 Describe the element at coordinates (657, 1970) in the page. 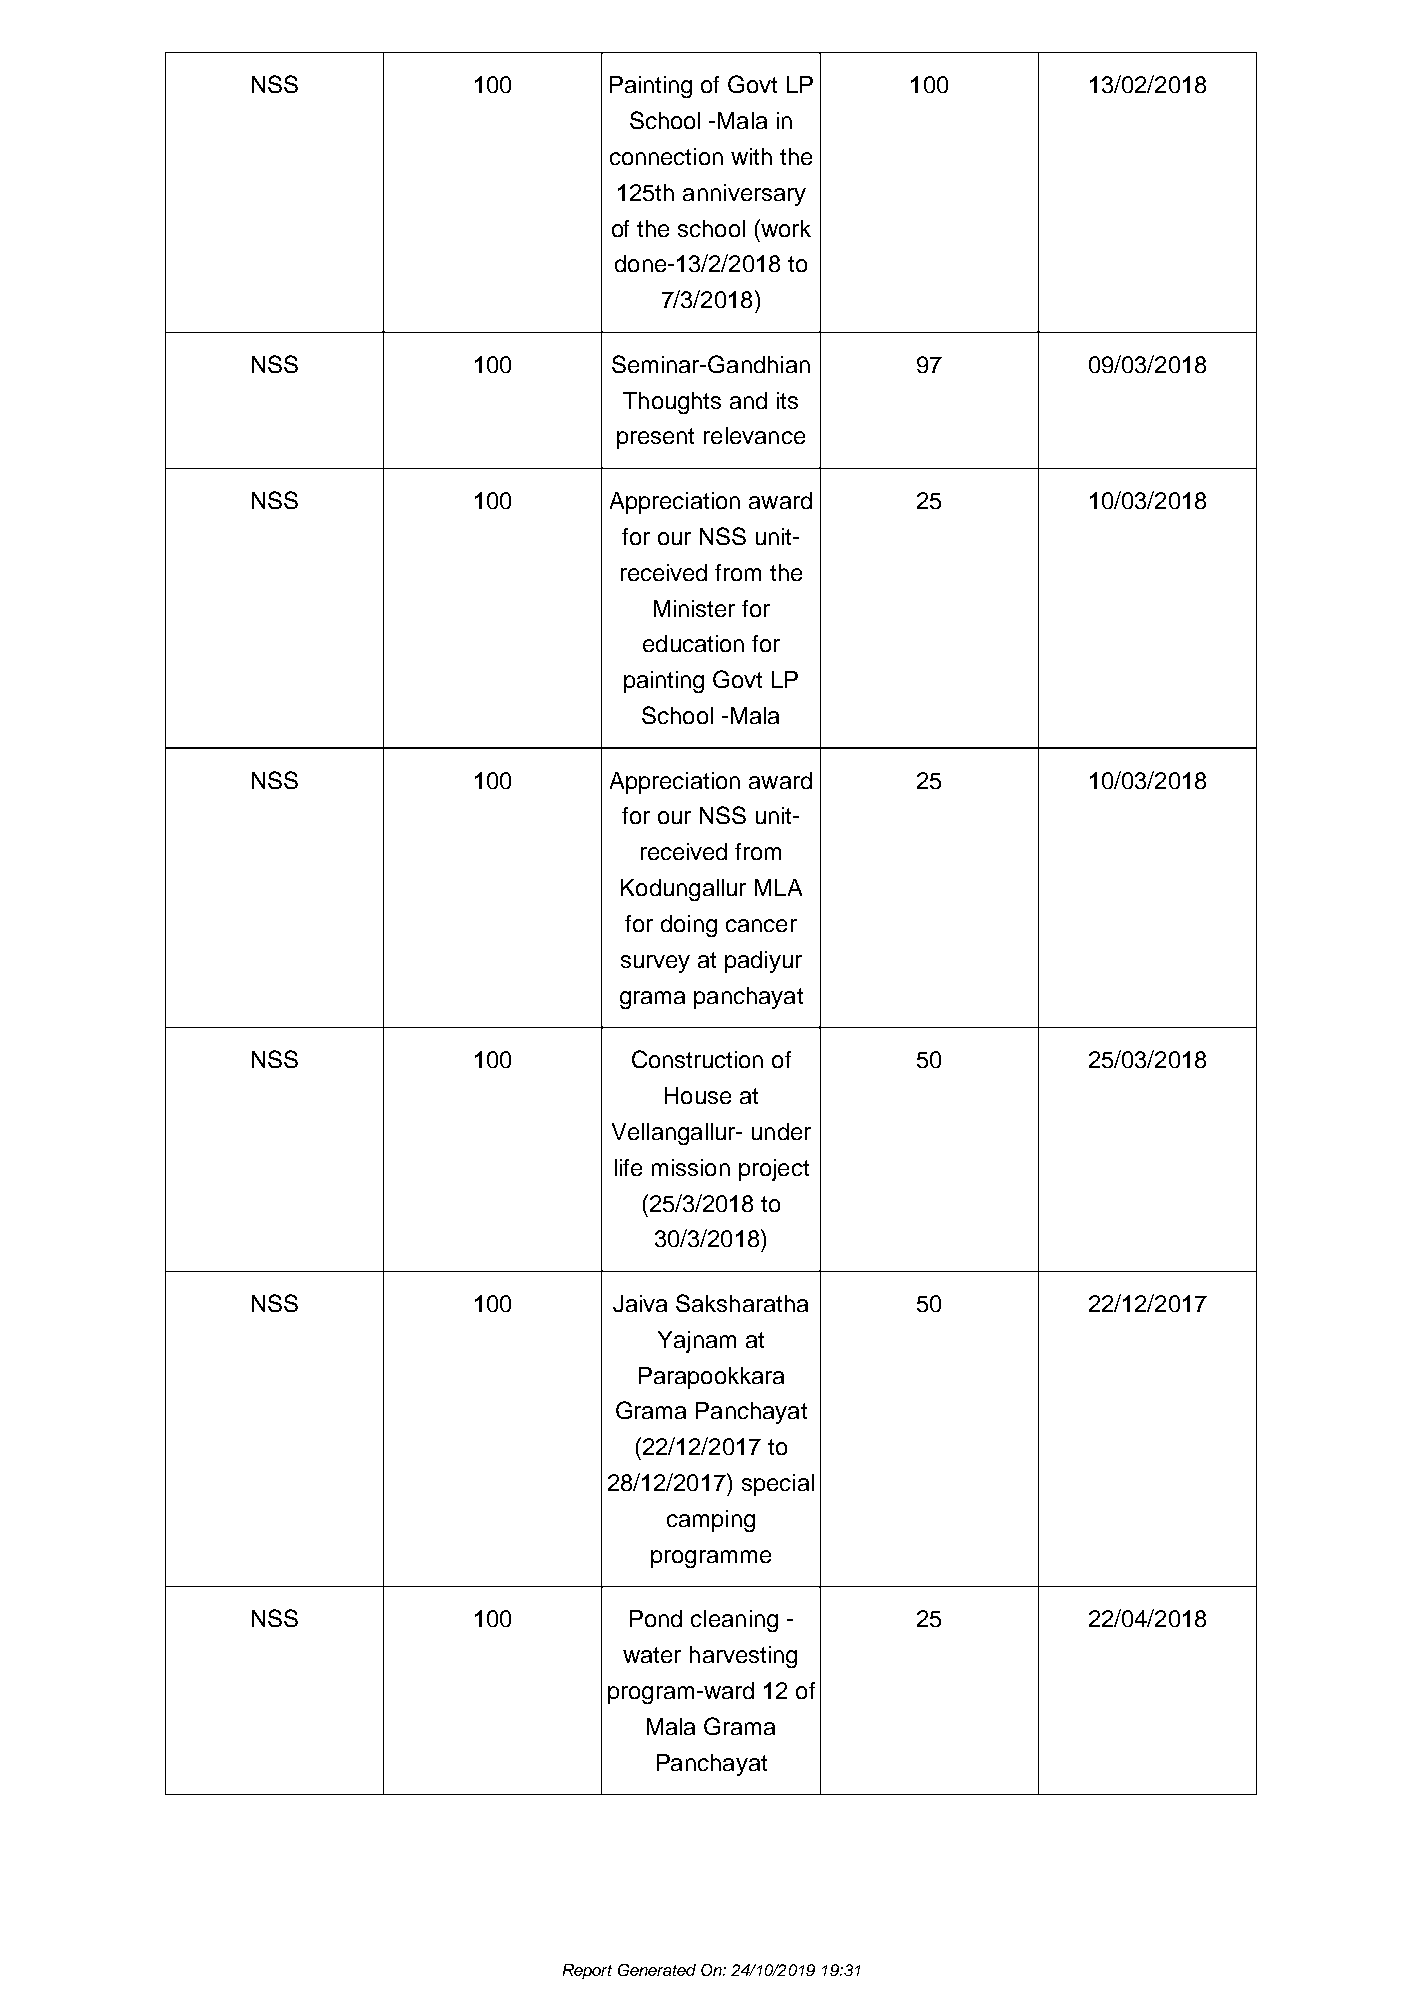

I see `Generated` at that location.
